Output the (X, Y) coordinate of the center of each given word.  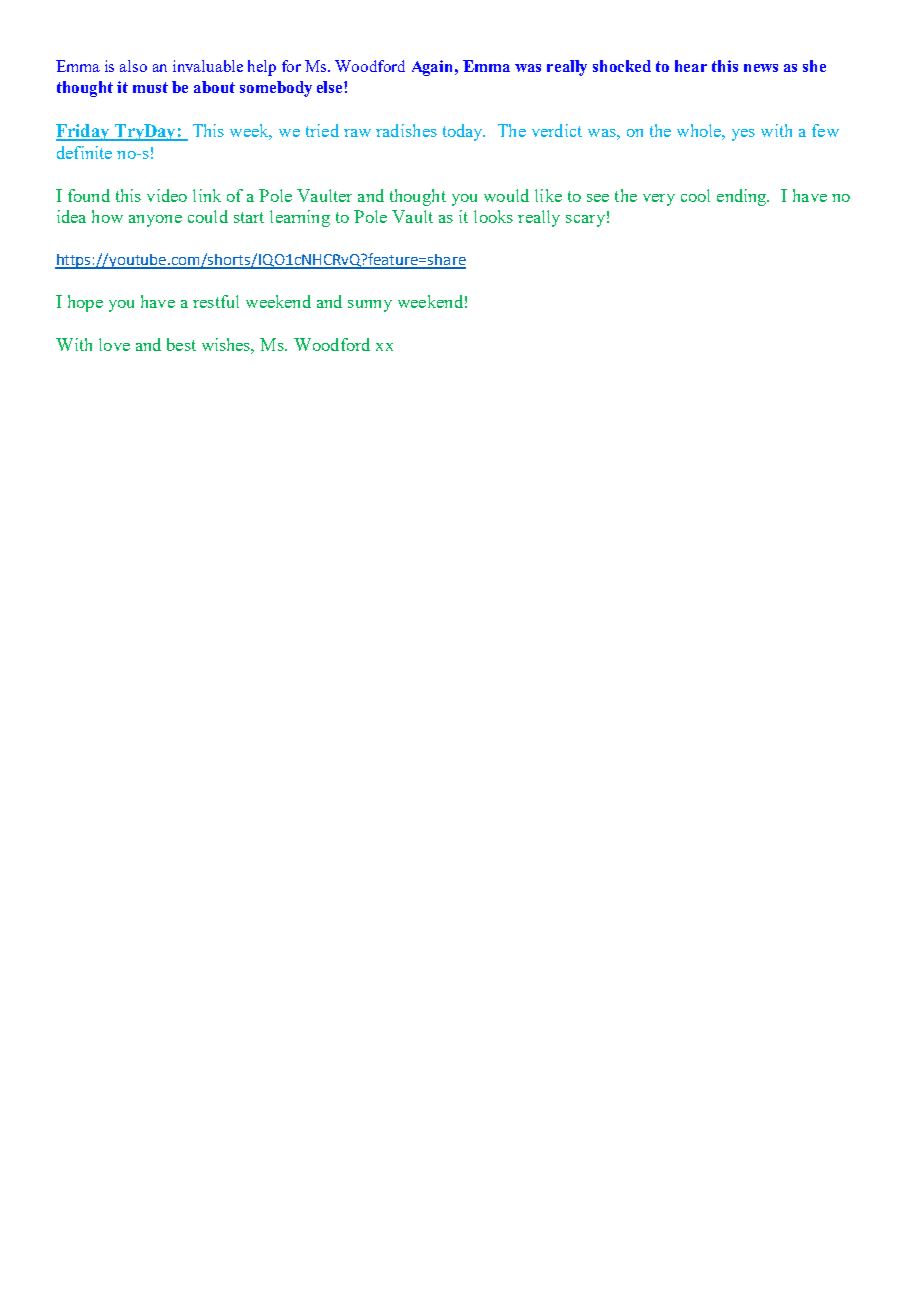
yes (743, 135)
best (181, 344)
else (331, 87)
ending (743, 197)
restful (216, 301)
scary (585, 221)
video (167, 195)
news (761, 68)
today (464, 132)
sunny (370, 306)
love (114, 344)
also (133, 66)
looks (493, 216)
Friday (84, 132)
